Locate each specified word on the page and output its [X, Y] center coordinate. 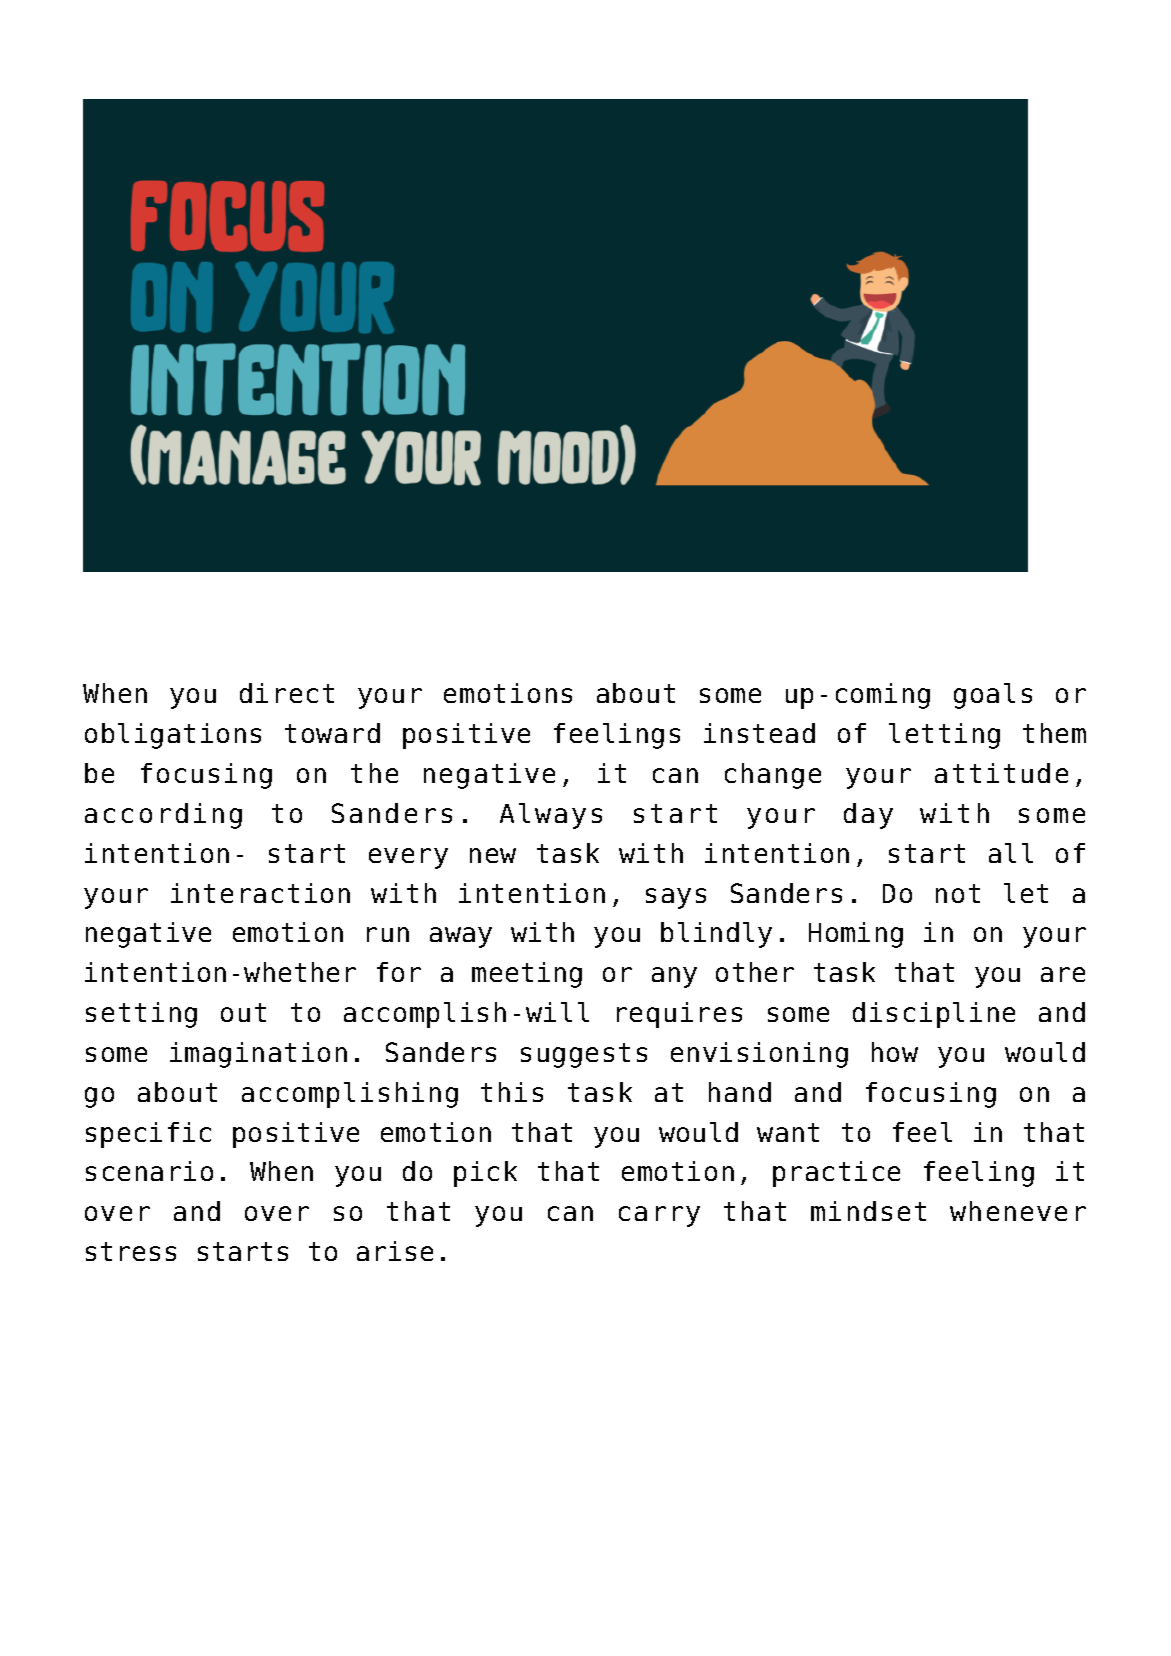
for [399, 972]
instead [759, 733]
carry [659, 1216]
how [895, 1052]
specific [148, 1135]
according [163, 816]
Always [551, 816]
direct [287, 693]
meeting [527, 975]
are [1063, 974]
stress [131, 1251]
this [512, 1092]
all [1011, 853]
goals [993, 696]
